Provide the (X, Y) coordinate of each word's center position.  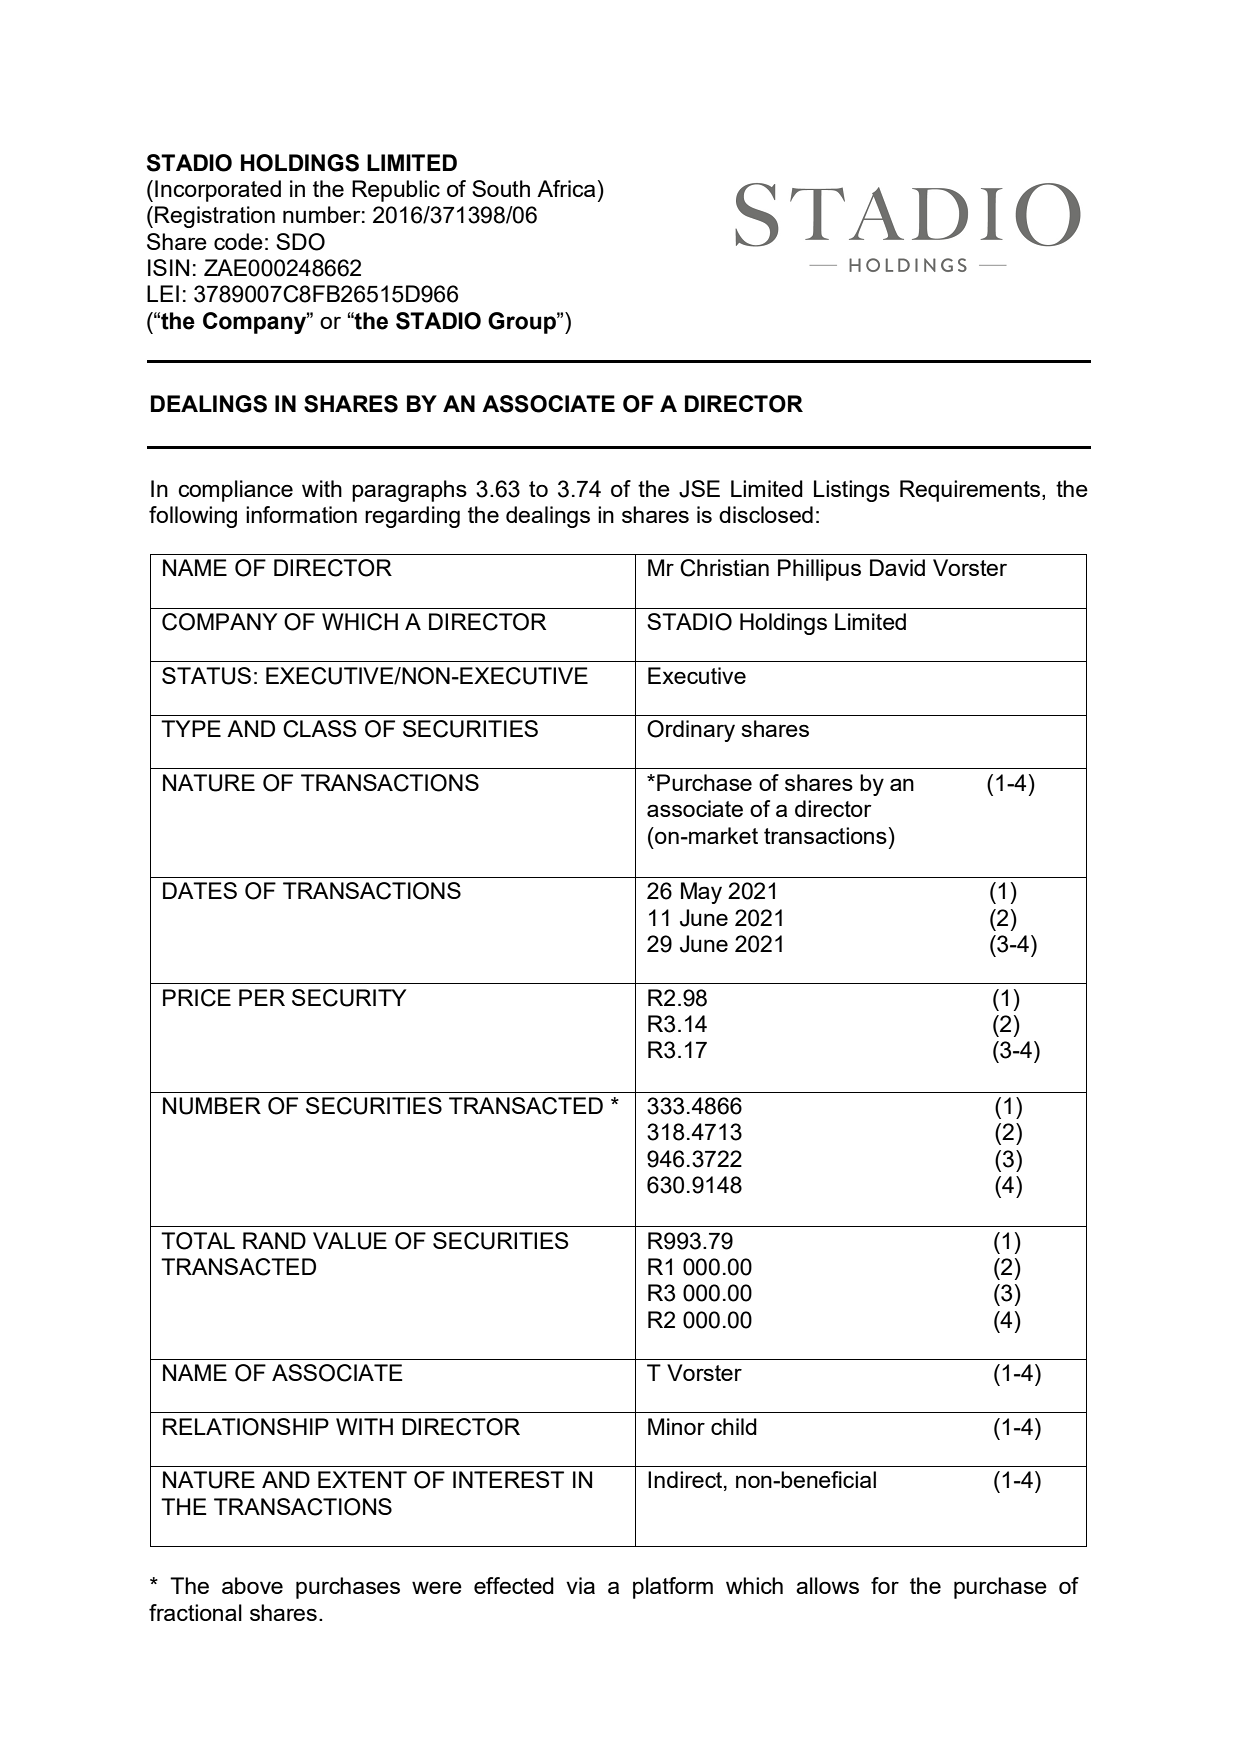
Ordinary (691, 731)
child (734, 1426)
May (701, 893)
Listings (852, 491)
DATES (200, 890)
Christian (724, 568)
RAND (274, 1240)
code (238, 241)
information (301, 514)
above (252, 1585)
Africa (566, 188)
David (897, 567)
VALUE (350, 1241)
